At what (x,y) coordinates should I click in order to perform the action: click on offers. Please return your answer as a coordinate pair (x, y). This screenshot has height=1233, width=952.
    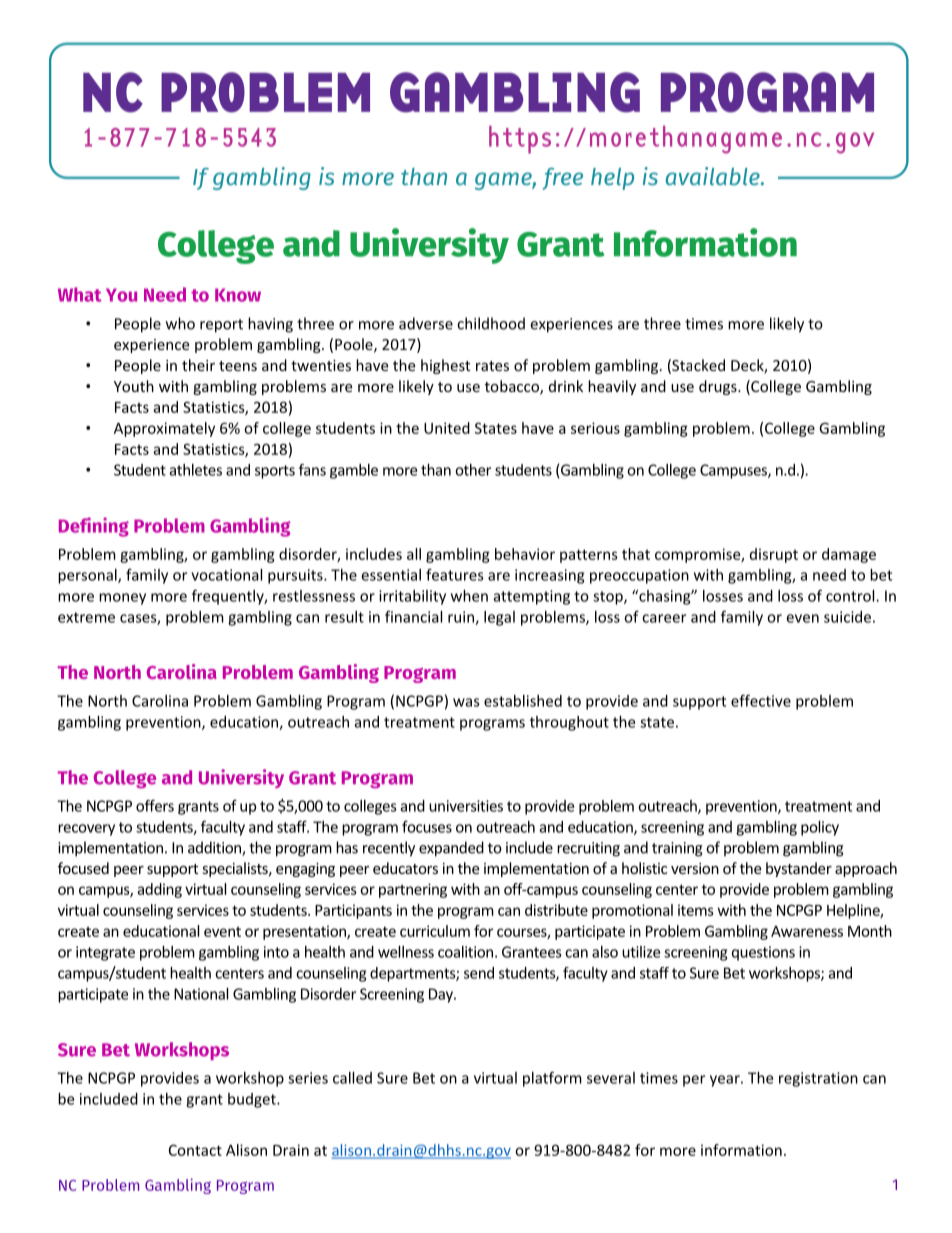
    Looking at the image, I should click on (155, 805).
